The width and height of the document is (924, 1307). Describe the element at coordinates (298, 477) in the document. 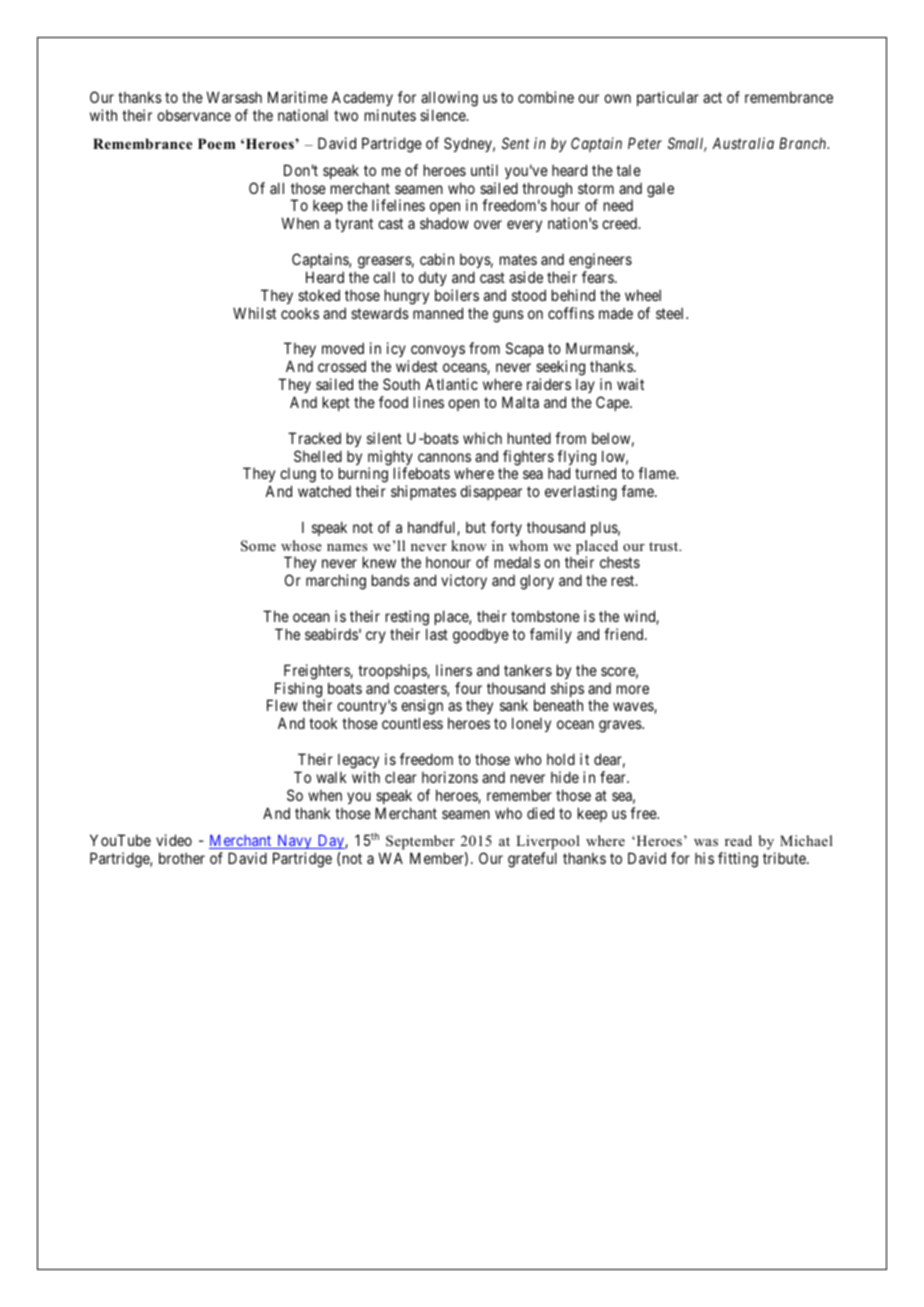

I see `clung` at that location.
